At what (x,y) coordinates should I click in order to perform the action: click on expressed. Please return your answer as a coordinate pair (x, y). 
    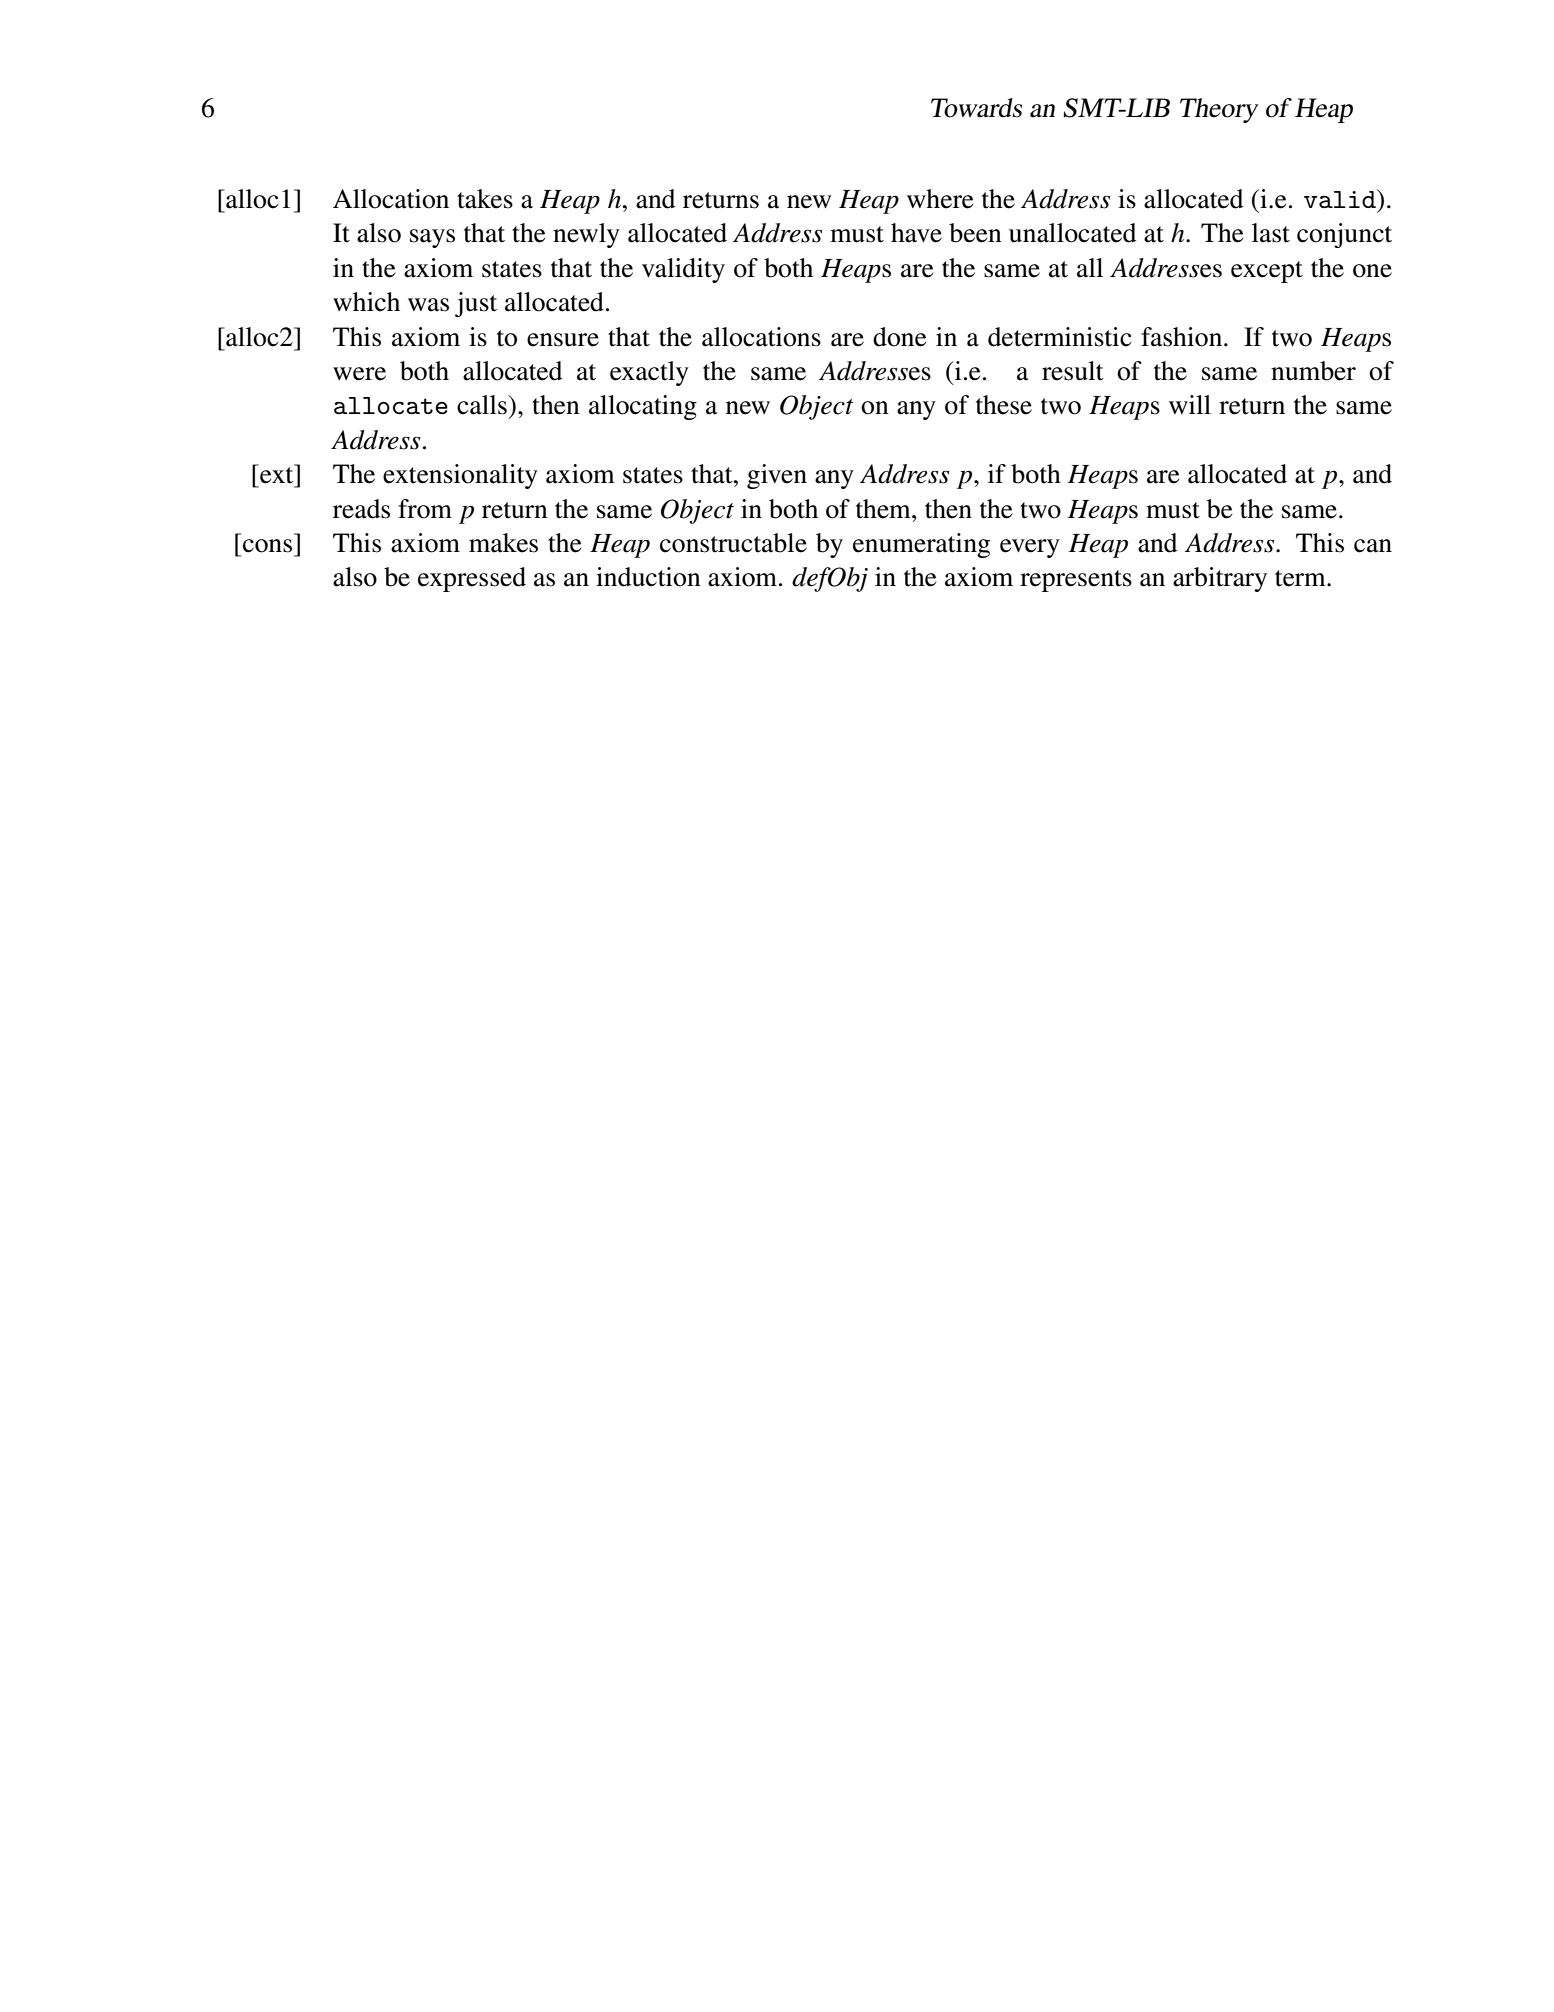
    Looking at the image, I should click on (472, 579).
